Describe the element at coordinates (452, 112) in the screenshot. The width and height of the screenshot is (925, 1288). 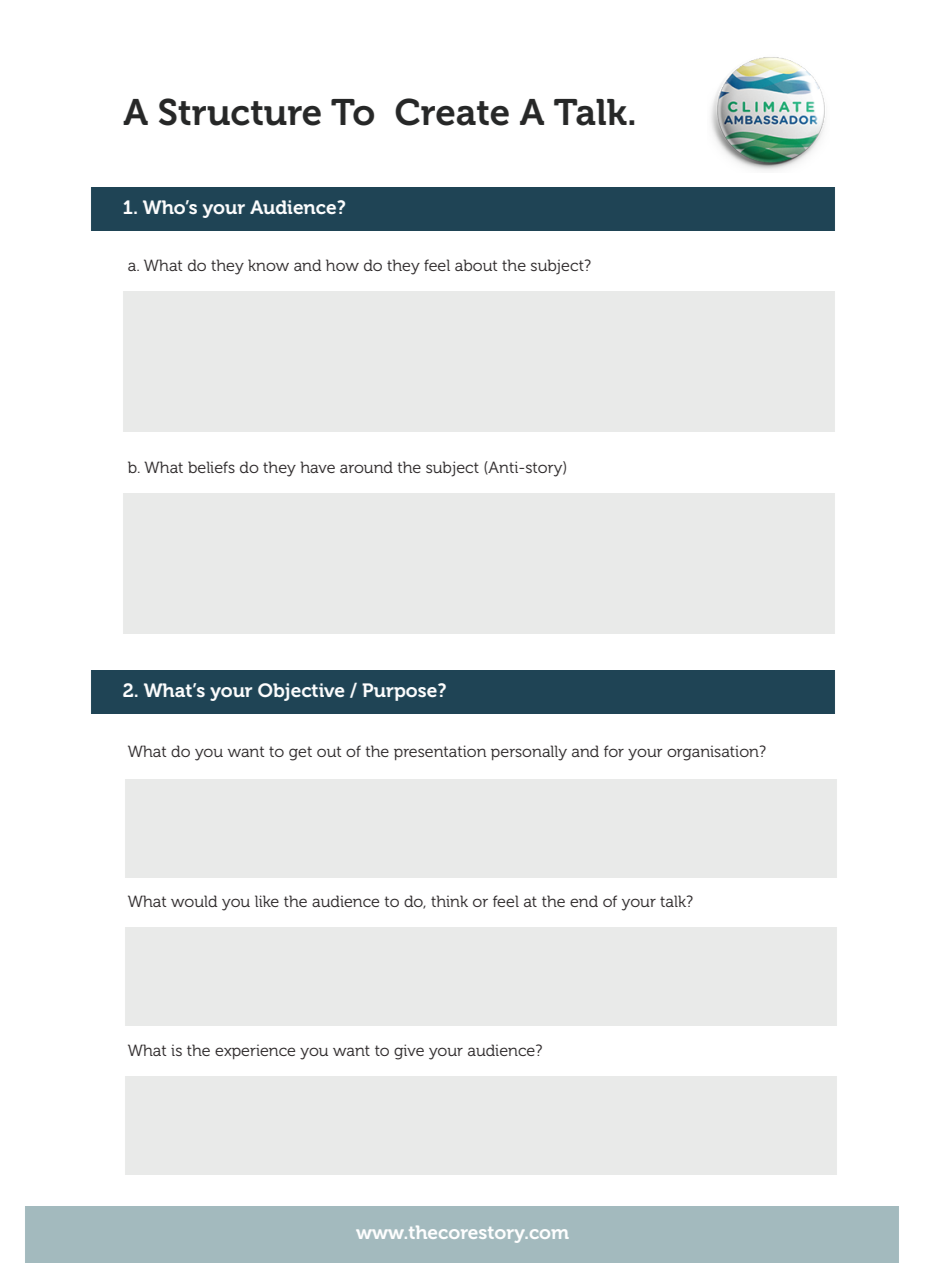
I see `Create` at that location.
